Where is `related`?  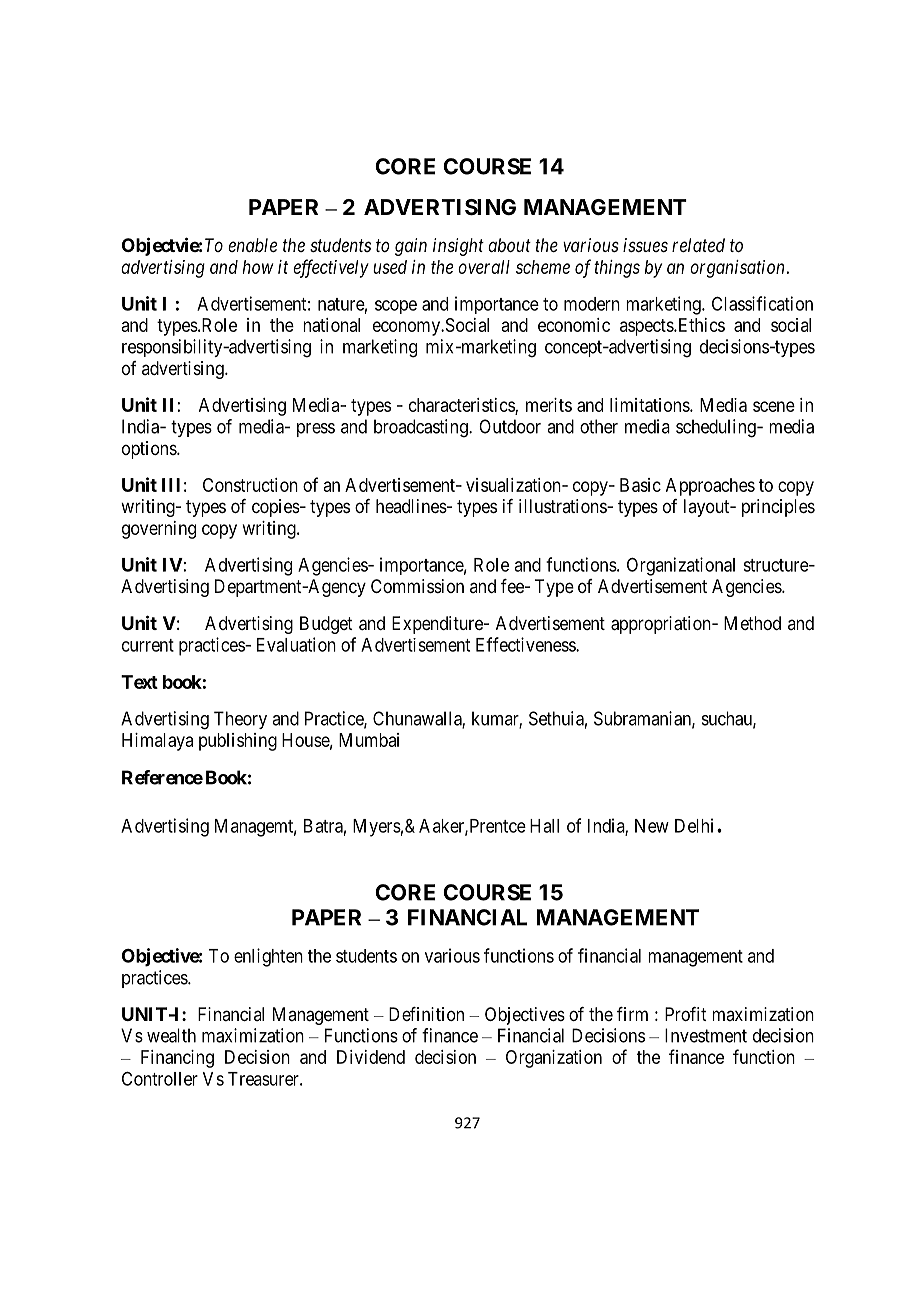 related is located at coordinates (698, 245).
